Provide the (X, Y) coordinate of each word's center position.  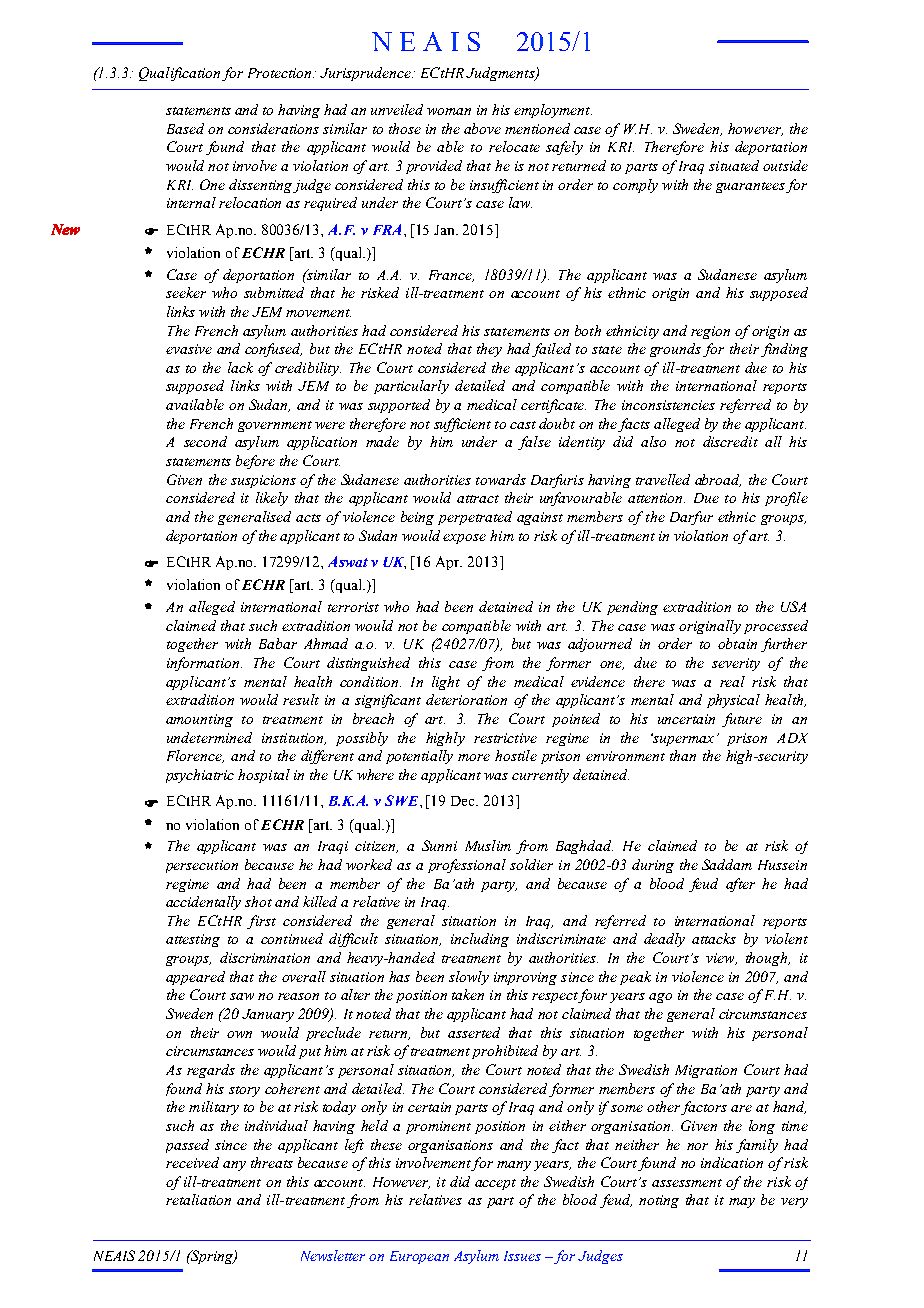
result (301, 699)
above (482, 128)
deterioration (466, 699)
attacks (714, 938)
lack (240, 367)
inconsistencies (668, 405)
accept (495, 1184)
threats (272, 1162)
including (480, 940)
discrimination (265, 957)
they (489, 350)
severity (736, 664)
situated (734, 165)
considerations (273, 128)
